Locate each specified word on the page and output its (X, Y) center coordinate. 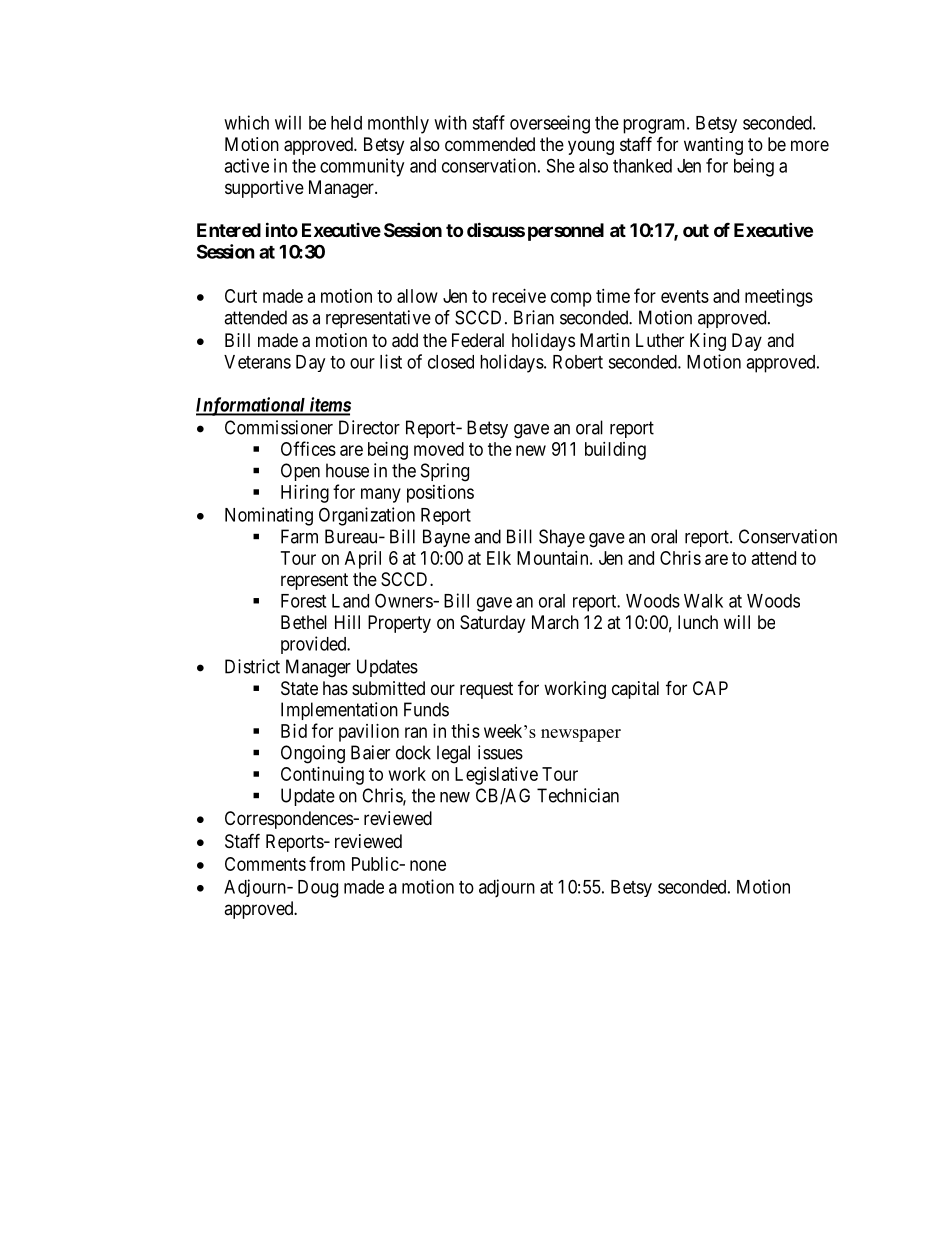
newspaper (581, 735)
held (346, 123)
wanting (713, 146)
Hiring (305, 494)
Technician (578, 795)
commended (490, 144)
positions (440, 494)
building (615, 451)
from (327, 863)
